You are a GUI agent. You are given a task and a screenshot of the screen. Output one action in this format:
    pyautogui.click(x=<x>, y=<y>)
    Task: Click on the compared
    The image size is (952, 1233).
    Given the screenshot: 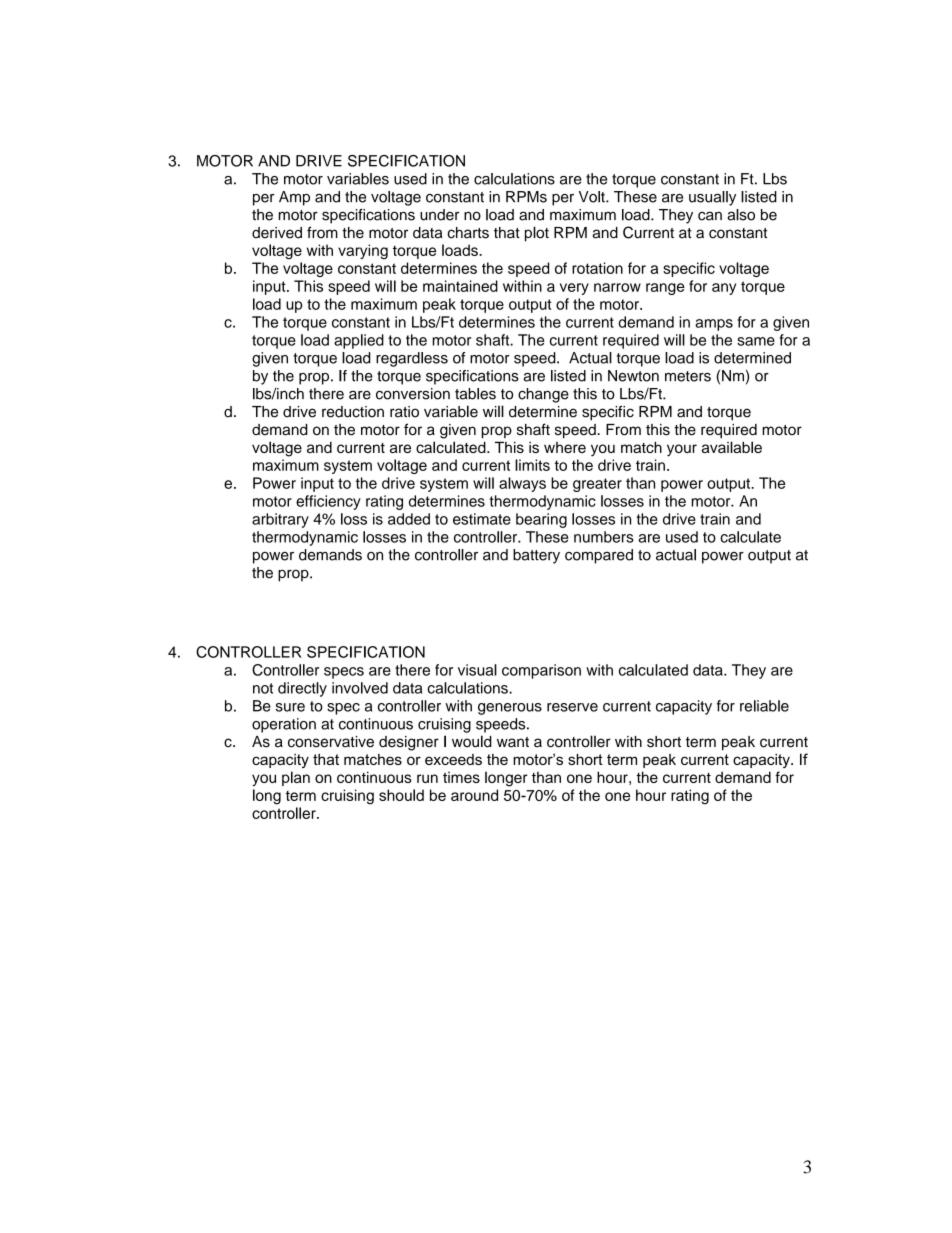 What is the action you would take?
    pyautogui.click(x=599, y=556)
